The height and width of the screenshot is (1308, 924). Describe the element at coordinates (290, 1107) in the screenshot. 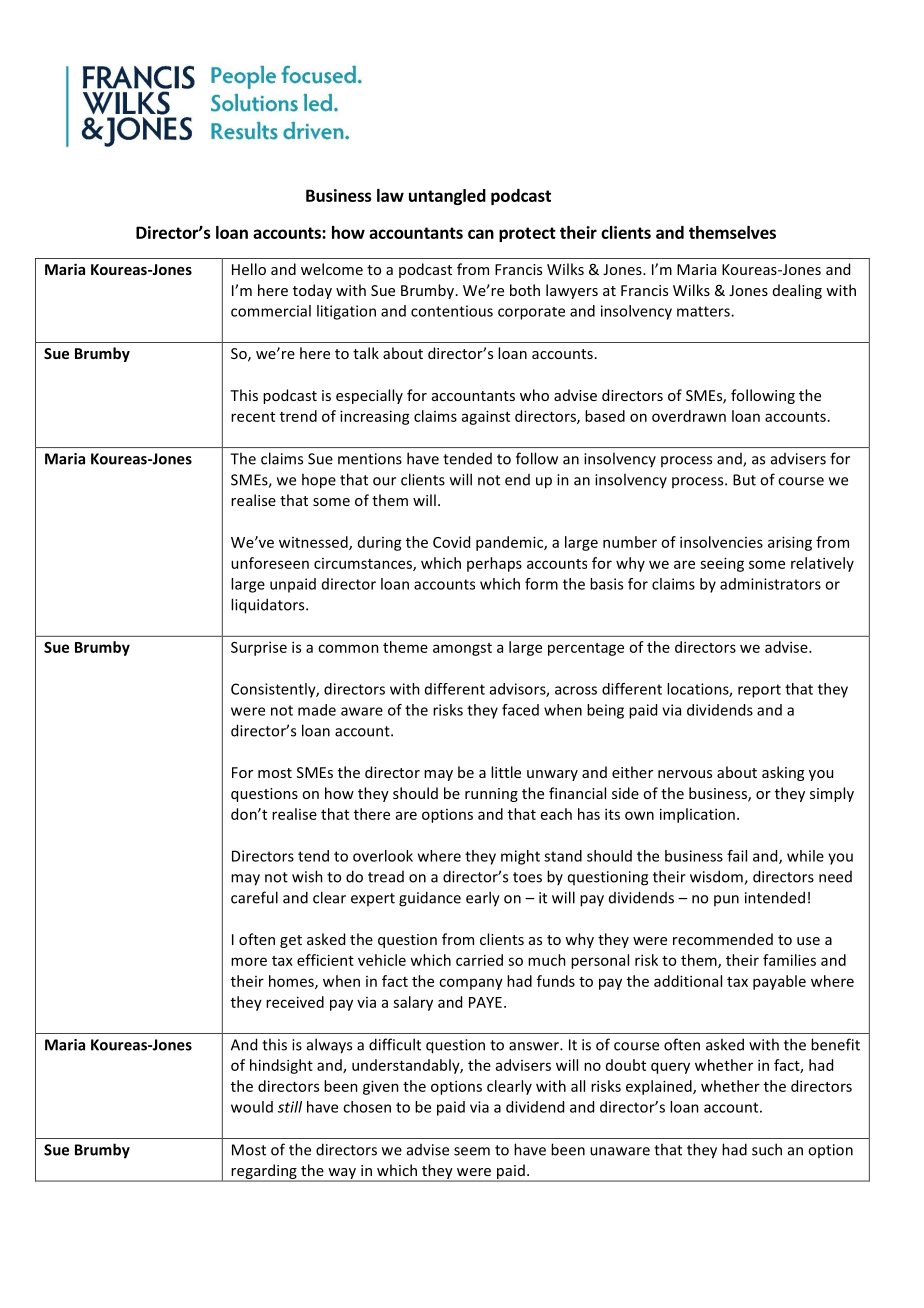

I see `still` at that location.
